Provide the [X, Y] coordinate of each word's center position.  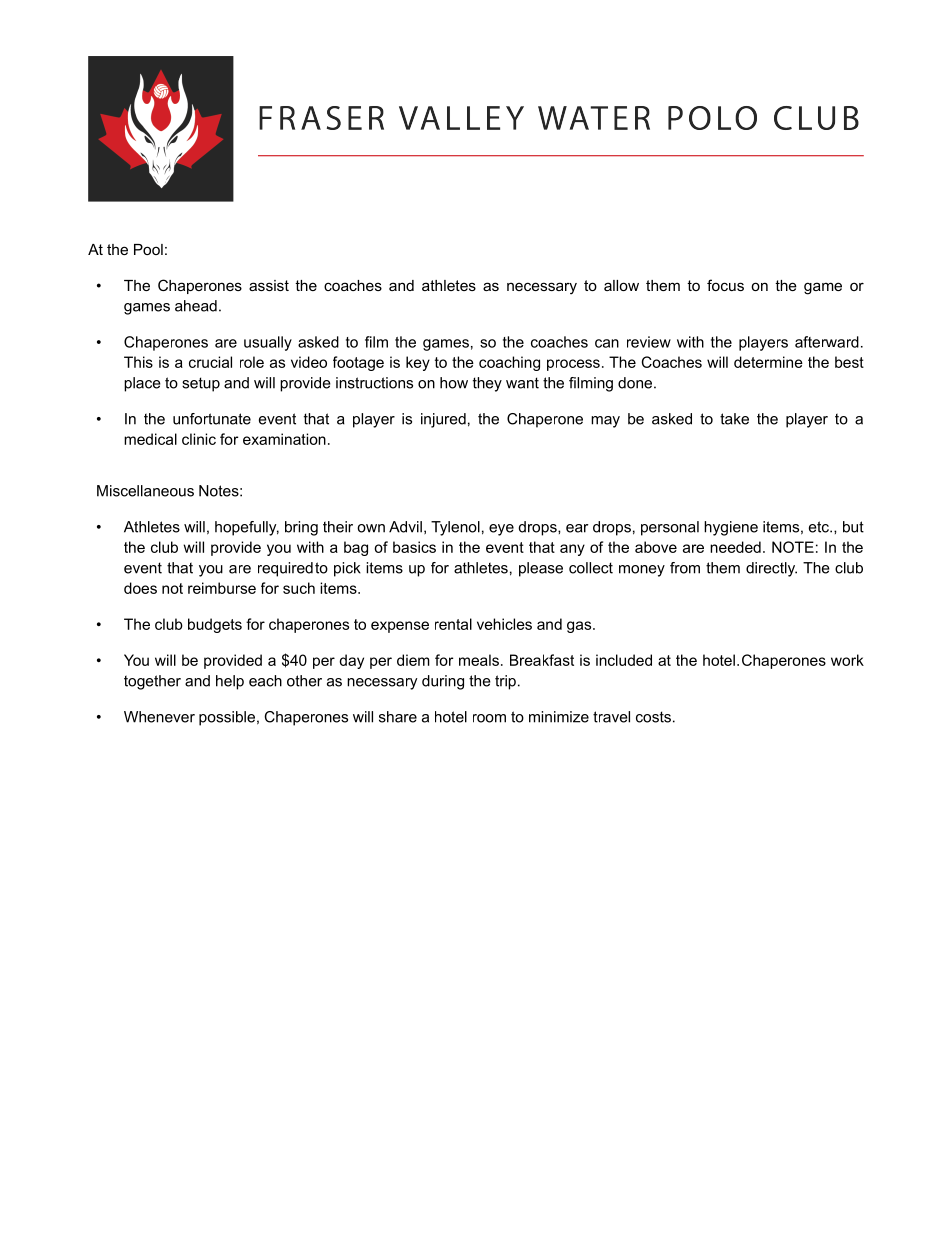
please [541, 569]
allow [621, 285]
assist [269, 285]
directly [771, 569]
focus [725, 285]
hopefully [247, 528]
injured [443, 420]
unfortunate [212, 419]
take [734, 419]
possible [227, 718]
